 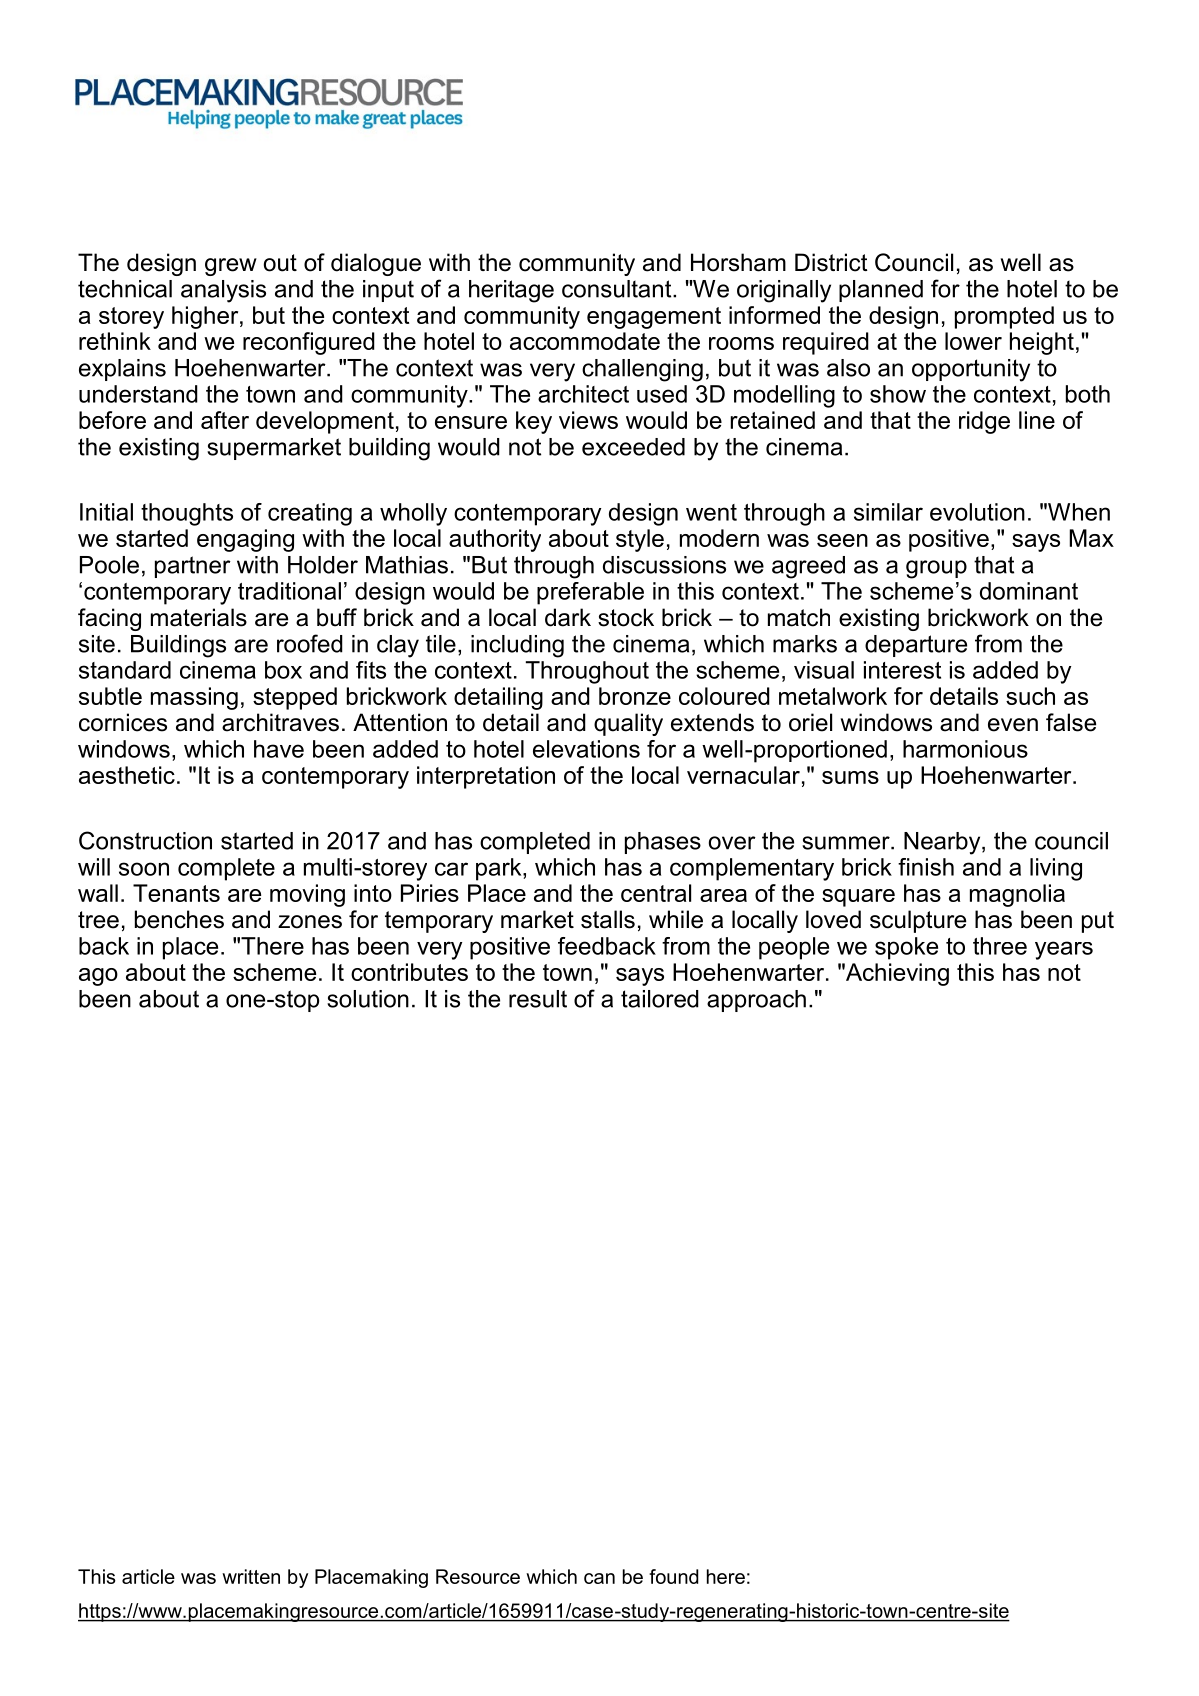 What do you see at coordinates (368, 999) in the page?
I see `solution` at bounding box center [368, 999].
